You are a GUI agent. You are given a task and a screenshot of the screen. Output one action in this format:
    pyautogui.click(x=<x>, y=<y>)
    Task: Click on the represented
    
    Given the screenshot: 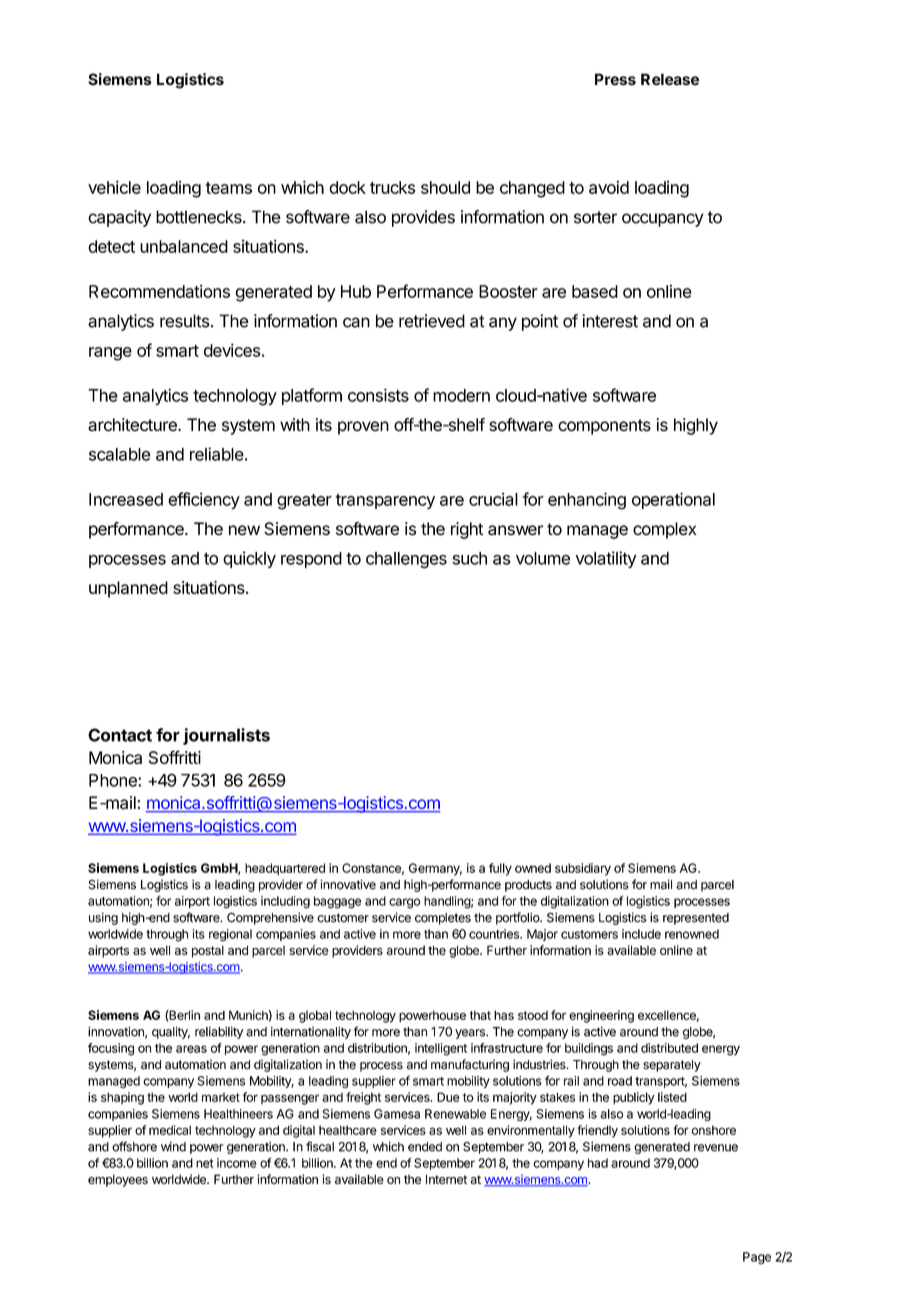 What is the action you would take?
    pyautogui.click(x=696, y=919)
